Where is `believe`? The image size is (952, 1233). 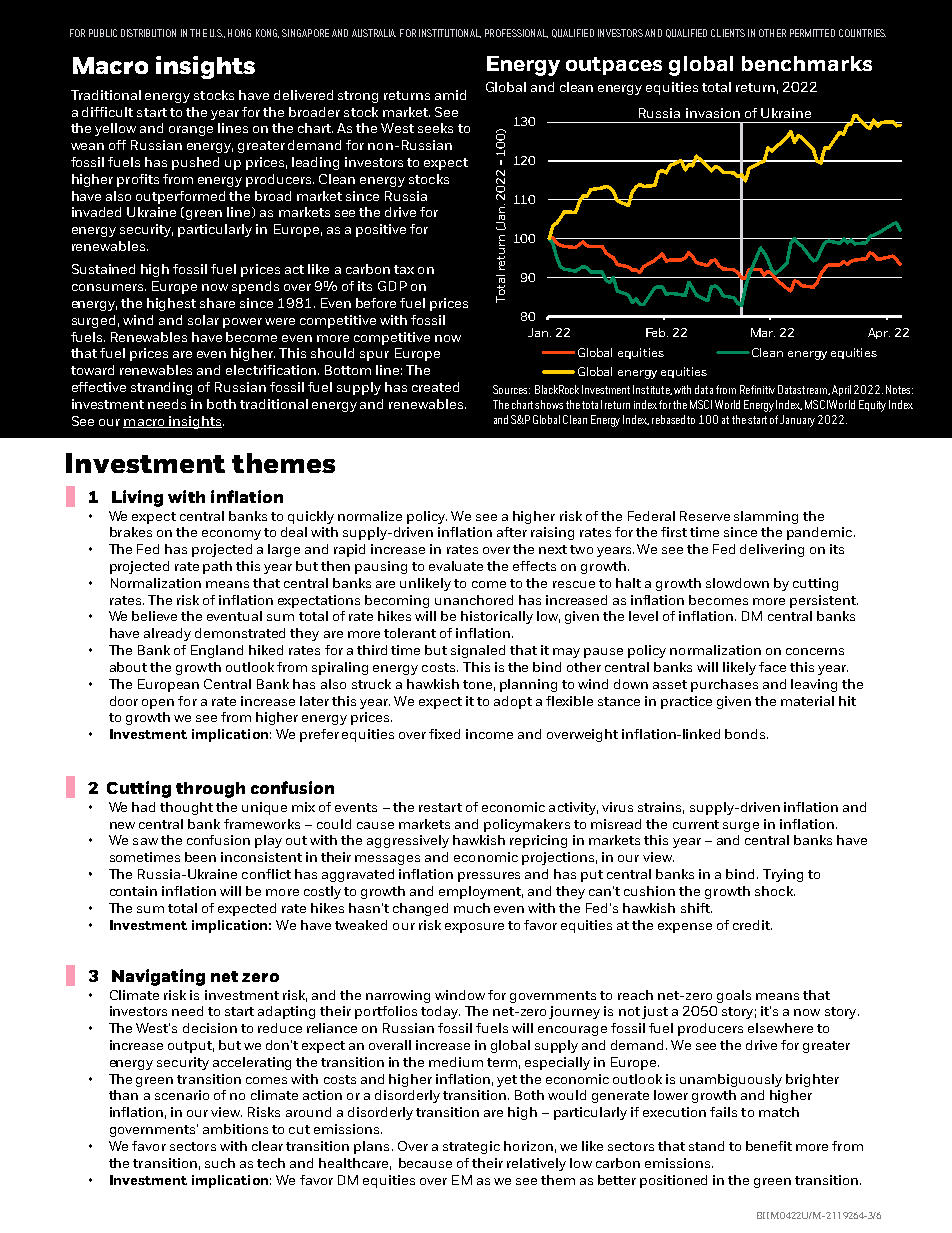
believe is located at coordinates (154, 616).
